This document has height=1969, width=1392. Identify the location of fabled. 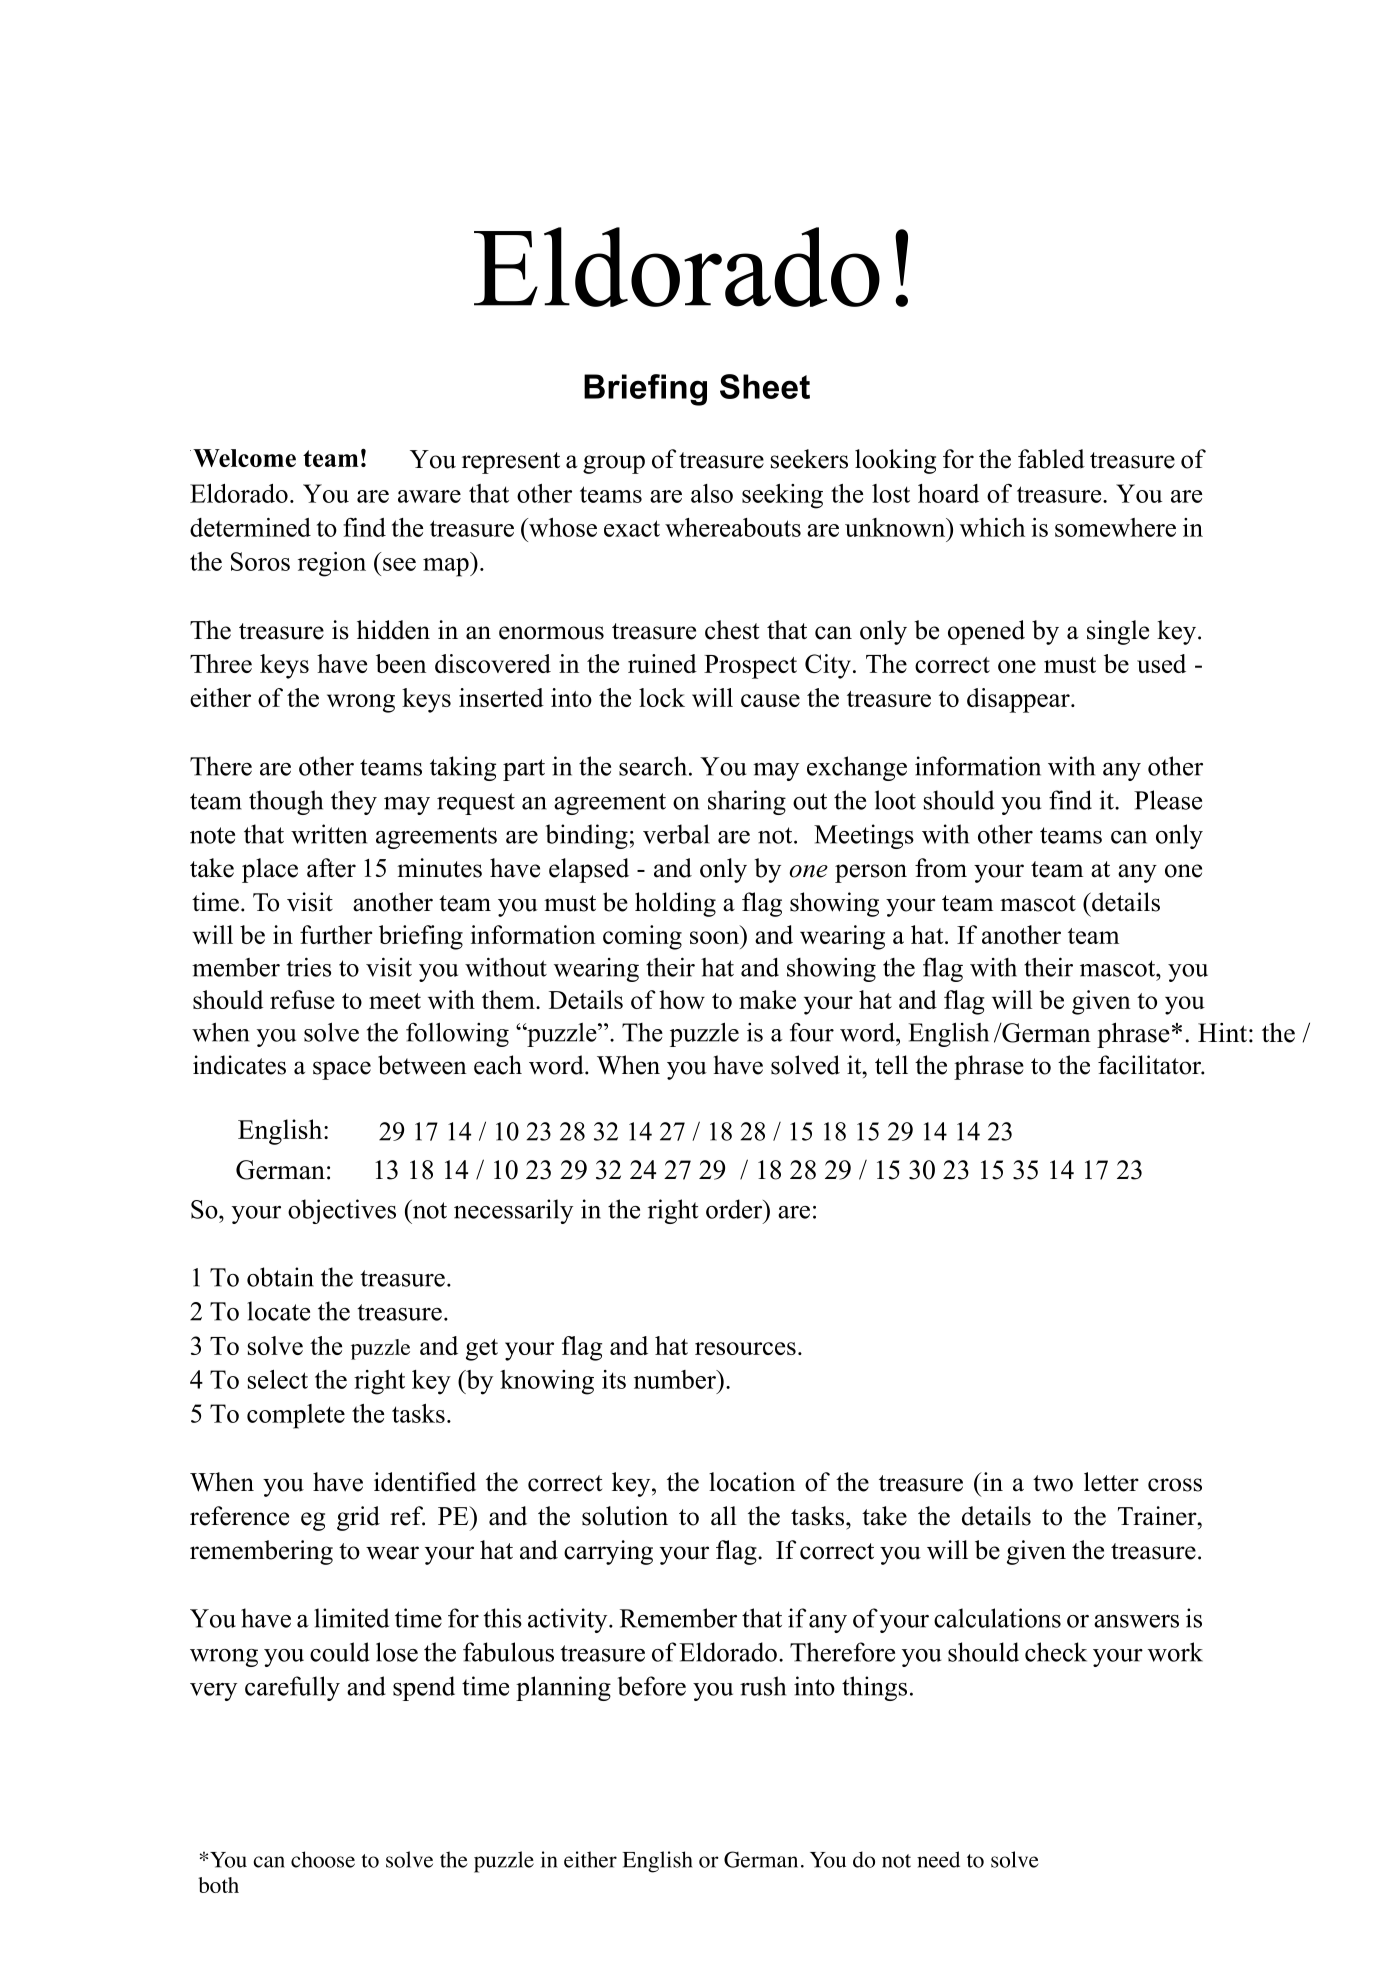
(1051, 459).
